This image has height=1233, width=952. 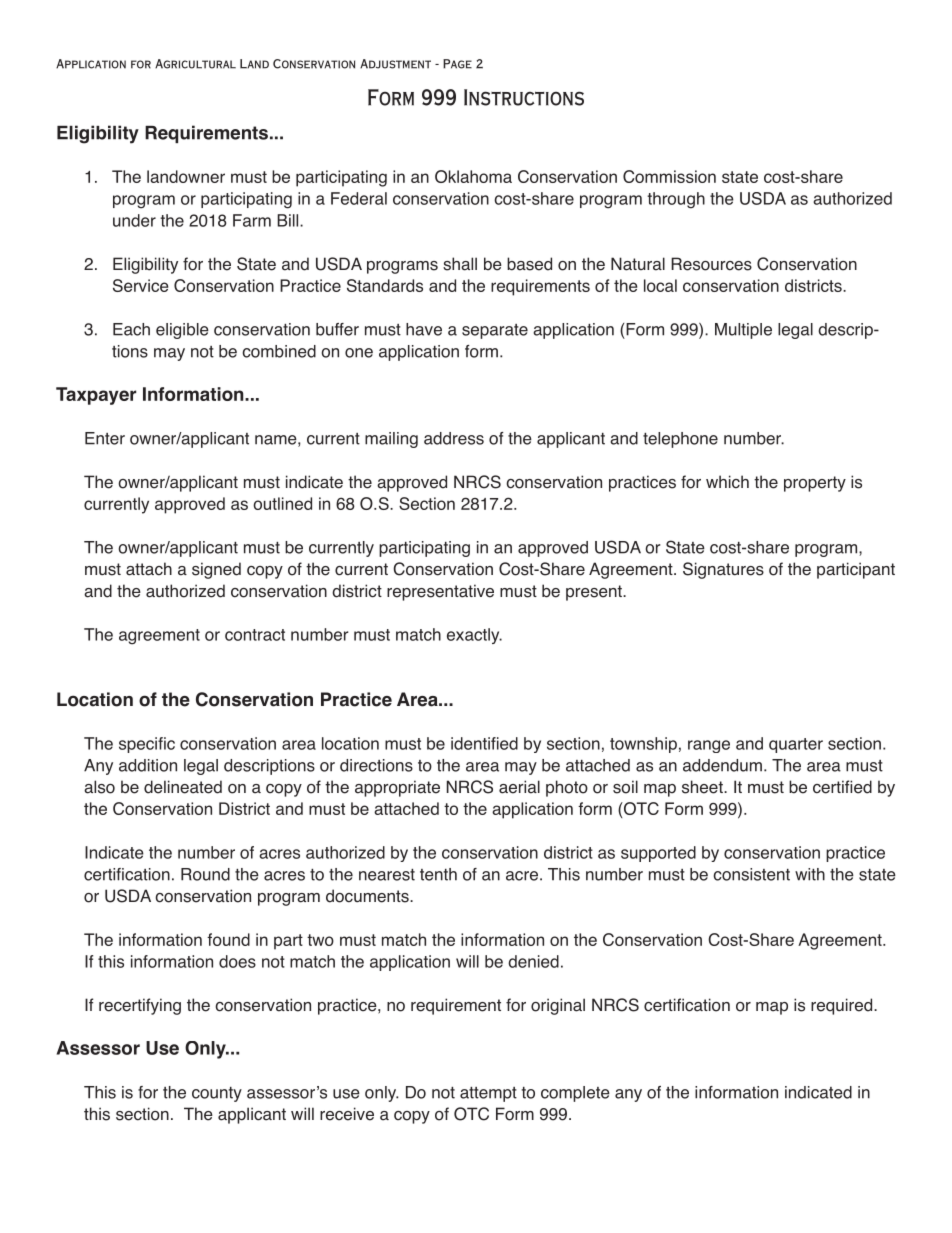 What do you see at coordinates (195, 64) in the image?
I see `Agricultural` at bounding box center [195, 64].
